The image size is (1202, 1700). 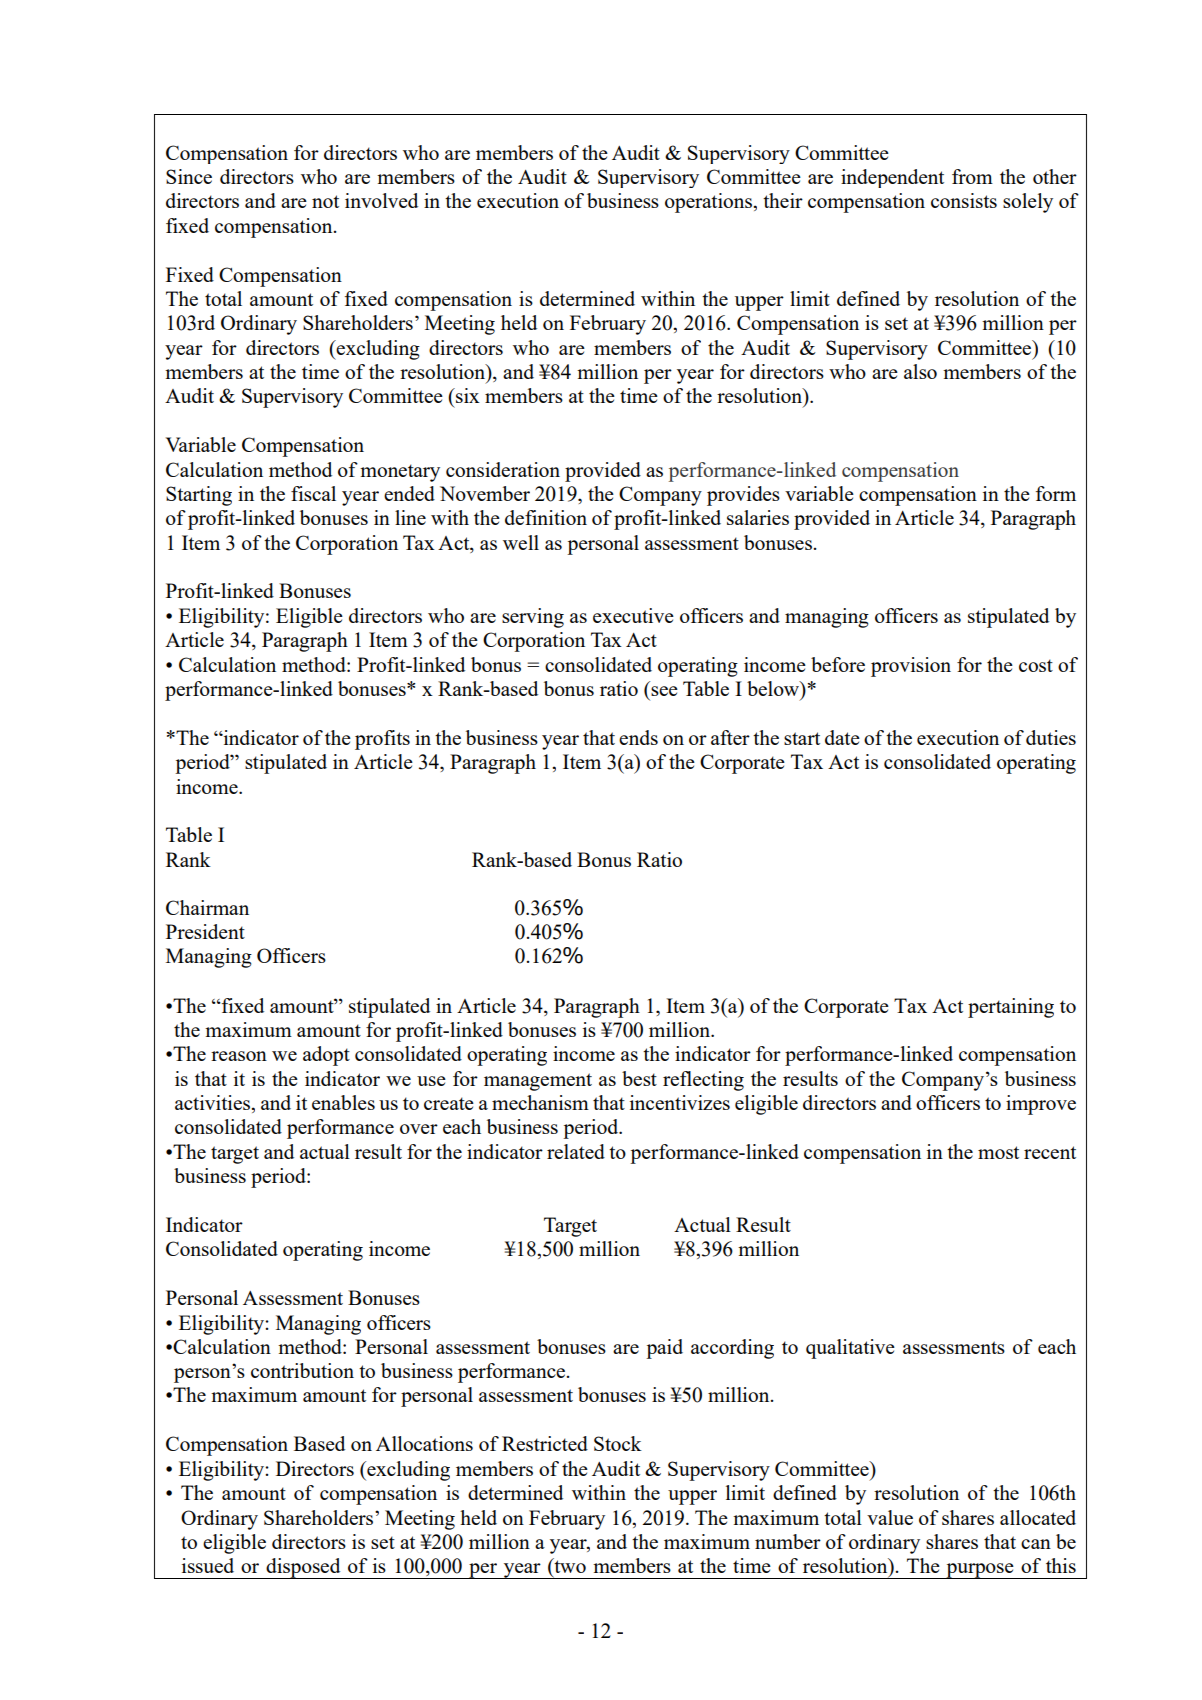 What do you see at coordinates (638, 737) in the screenshot?
I see `ends` at bounding box center [638, 737].
